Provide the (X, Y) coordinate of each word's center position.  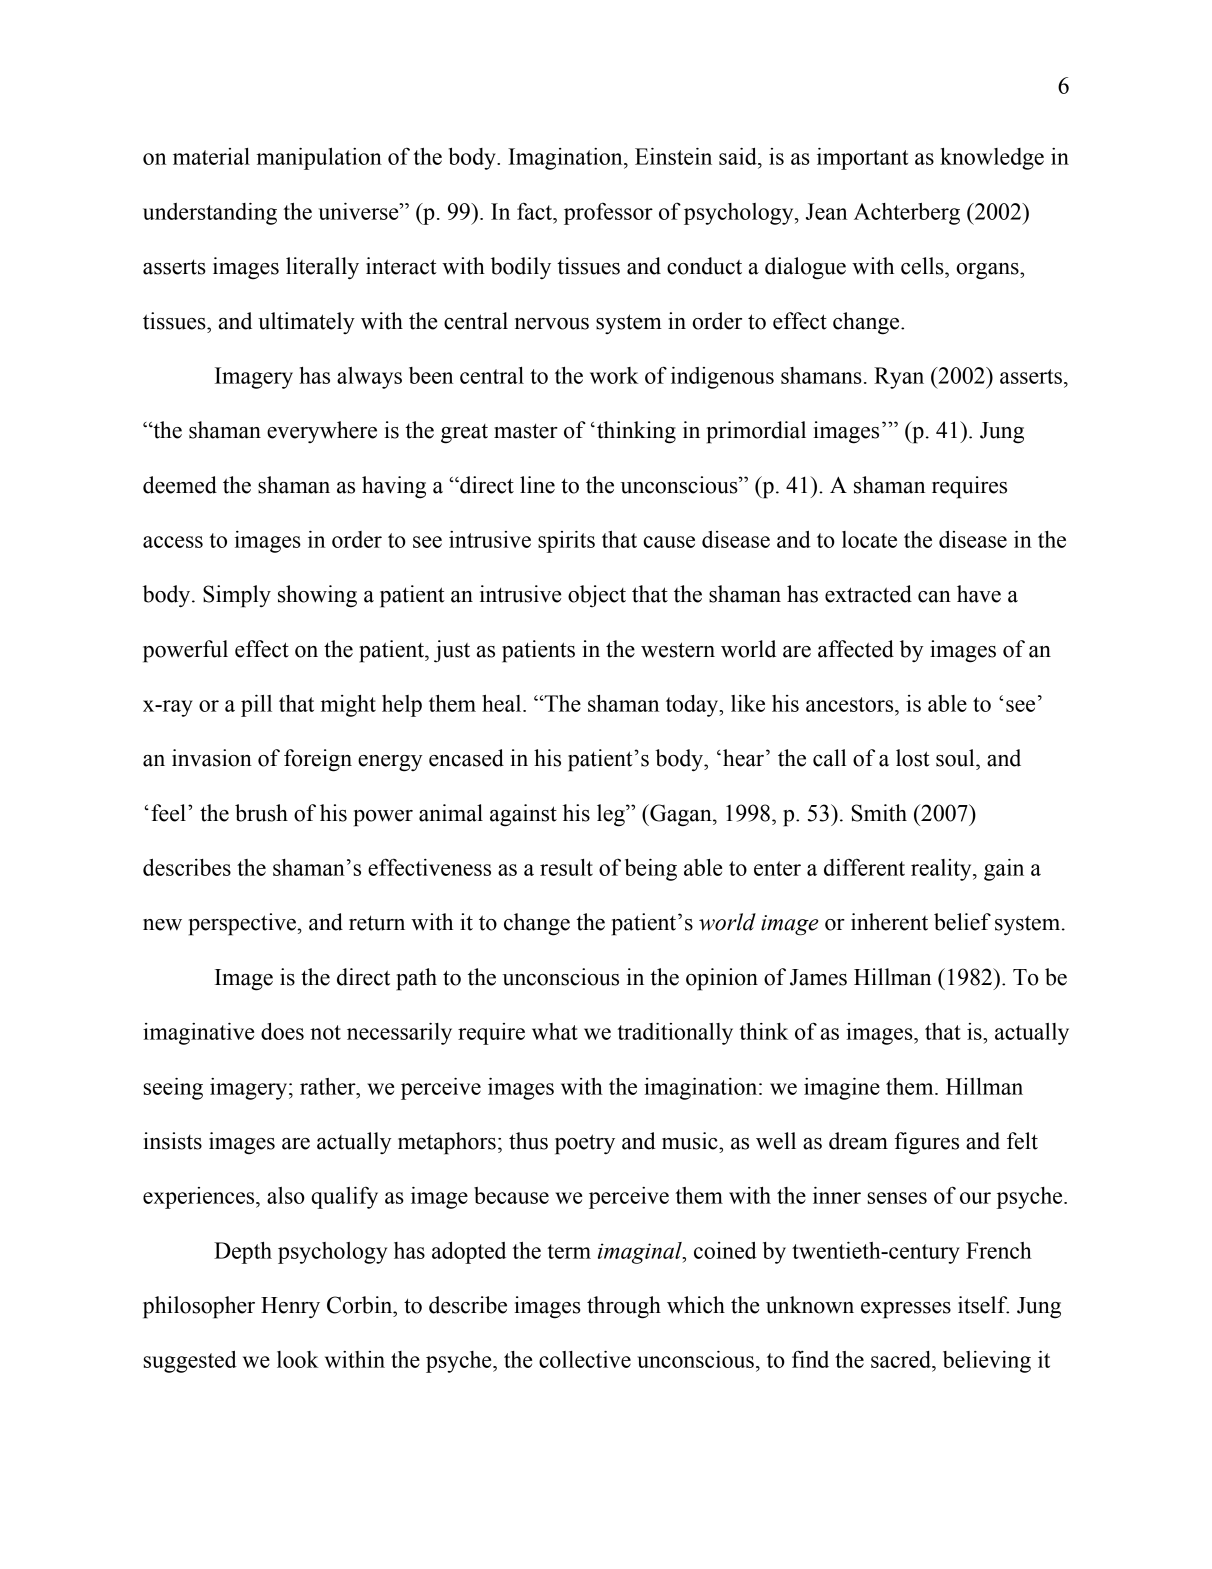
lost (913, 758)
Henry (290, 1308)
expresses (906, 1310)
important (862, 159)
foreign (318, 760)
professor (608, 213)
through (624, 1307)
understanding (210, 214)
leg (612, 815)
